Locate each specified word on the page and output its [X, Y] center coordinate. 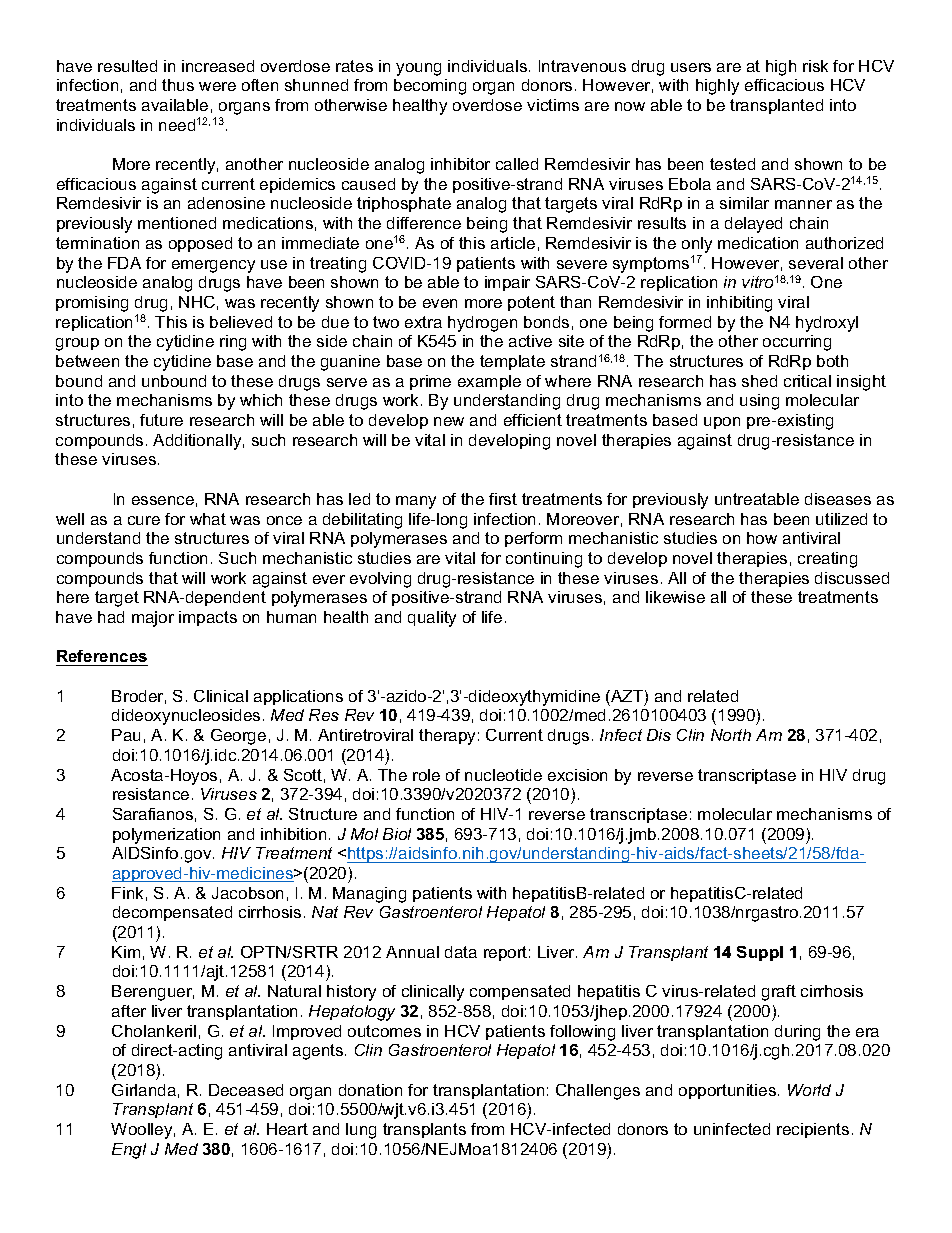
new [449, 421]
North [731, 735]
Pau [126, 735]
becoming [430, 87]
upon [722, 423]
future [161, 420]
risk [815, 66]
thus [178, 85]
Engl [129, 1151]
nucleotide [503, 775]
